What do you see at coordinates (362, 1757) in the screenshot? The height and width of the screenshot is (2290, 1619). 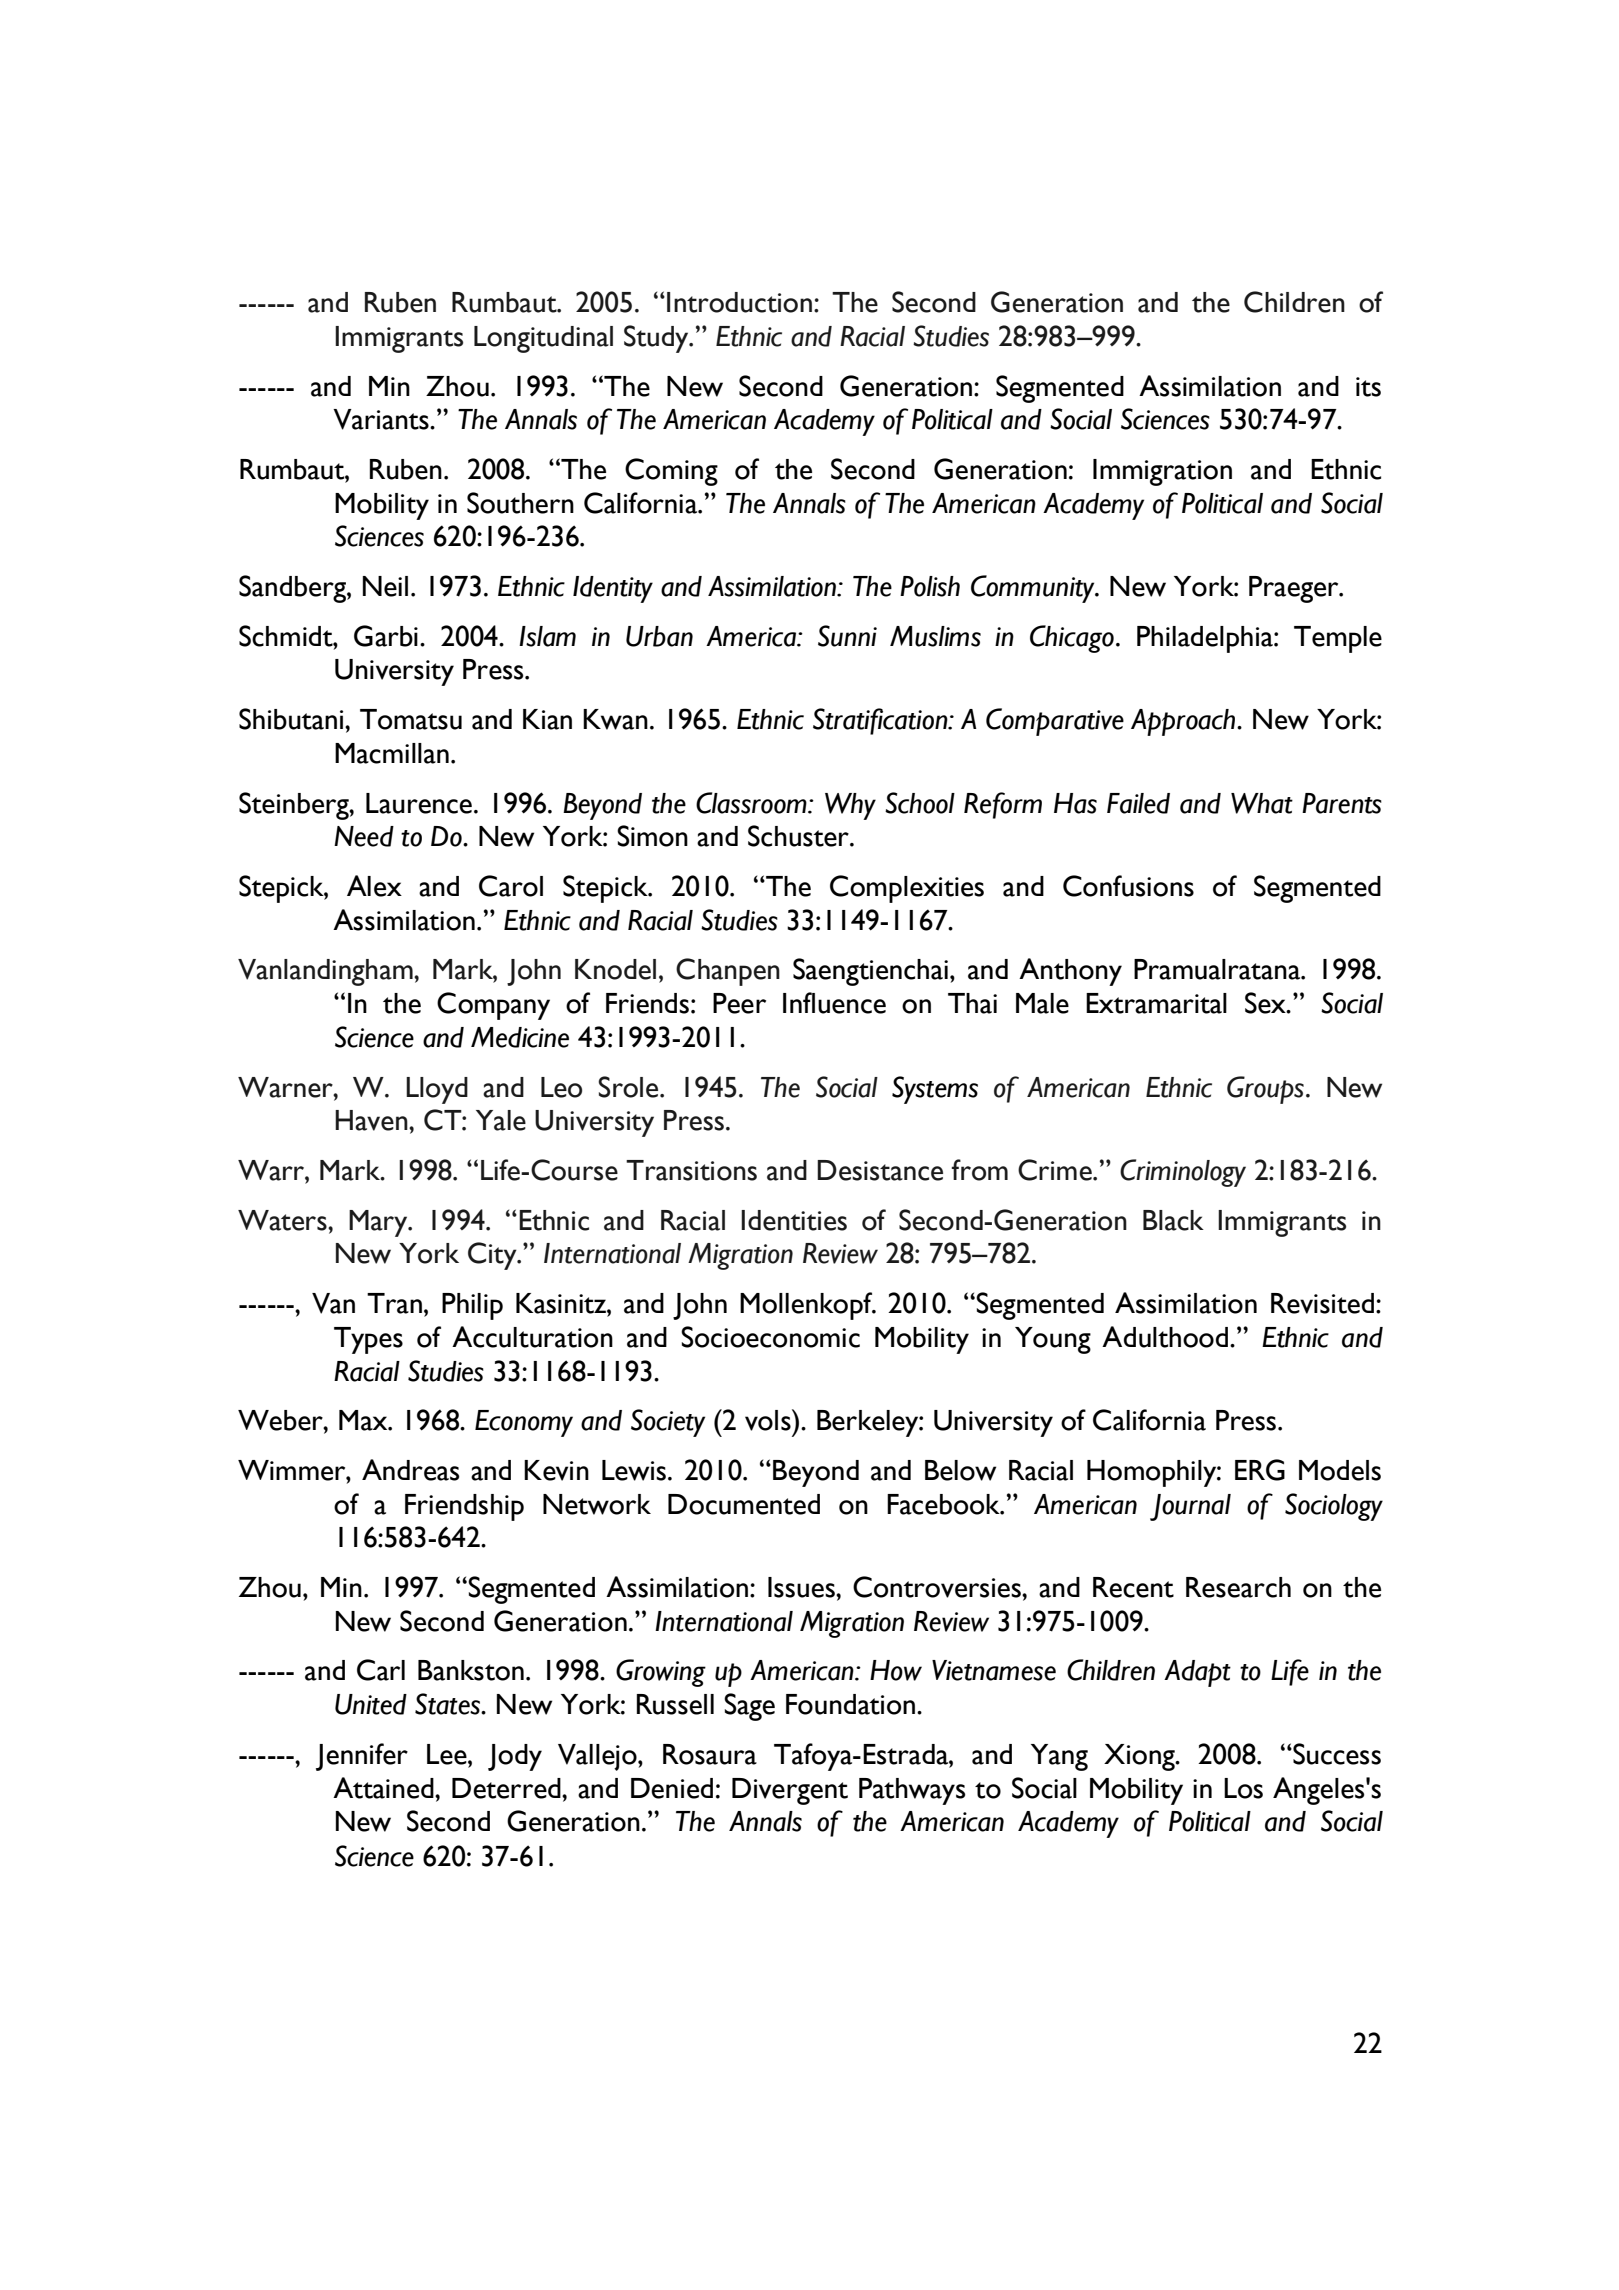 I see `Jennifer` at bounding box center [362, 1757].
